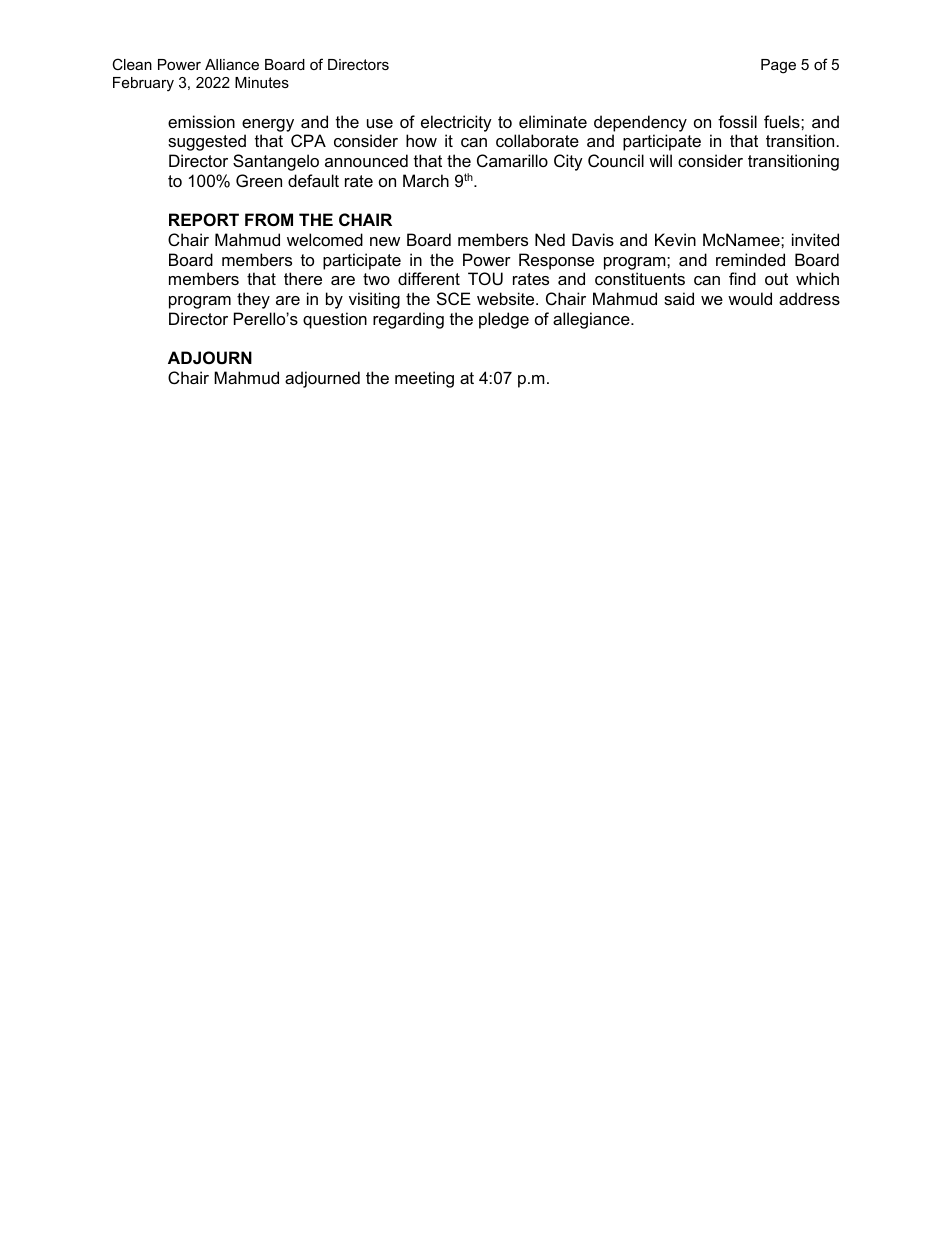 This screenshot has height=1233, width=952. What do you see at coordinates (232, 64) in the screenshot?
I see `Alliance` at bounding box center [232, 64].
